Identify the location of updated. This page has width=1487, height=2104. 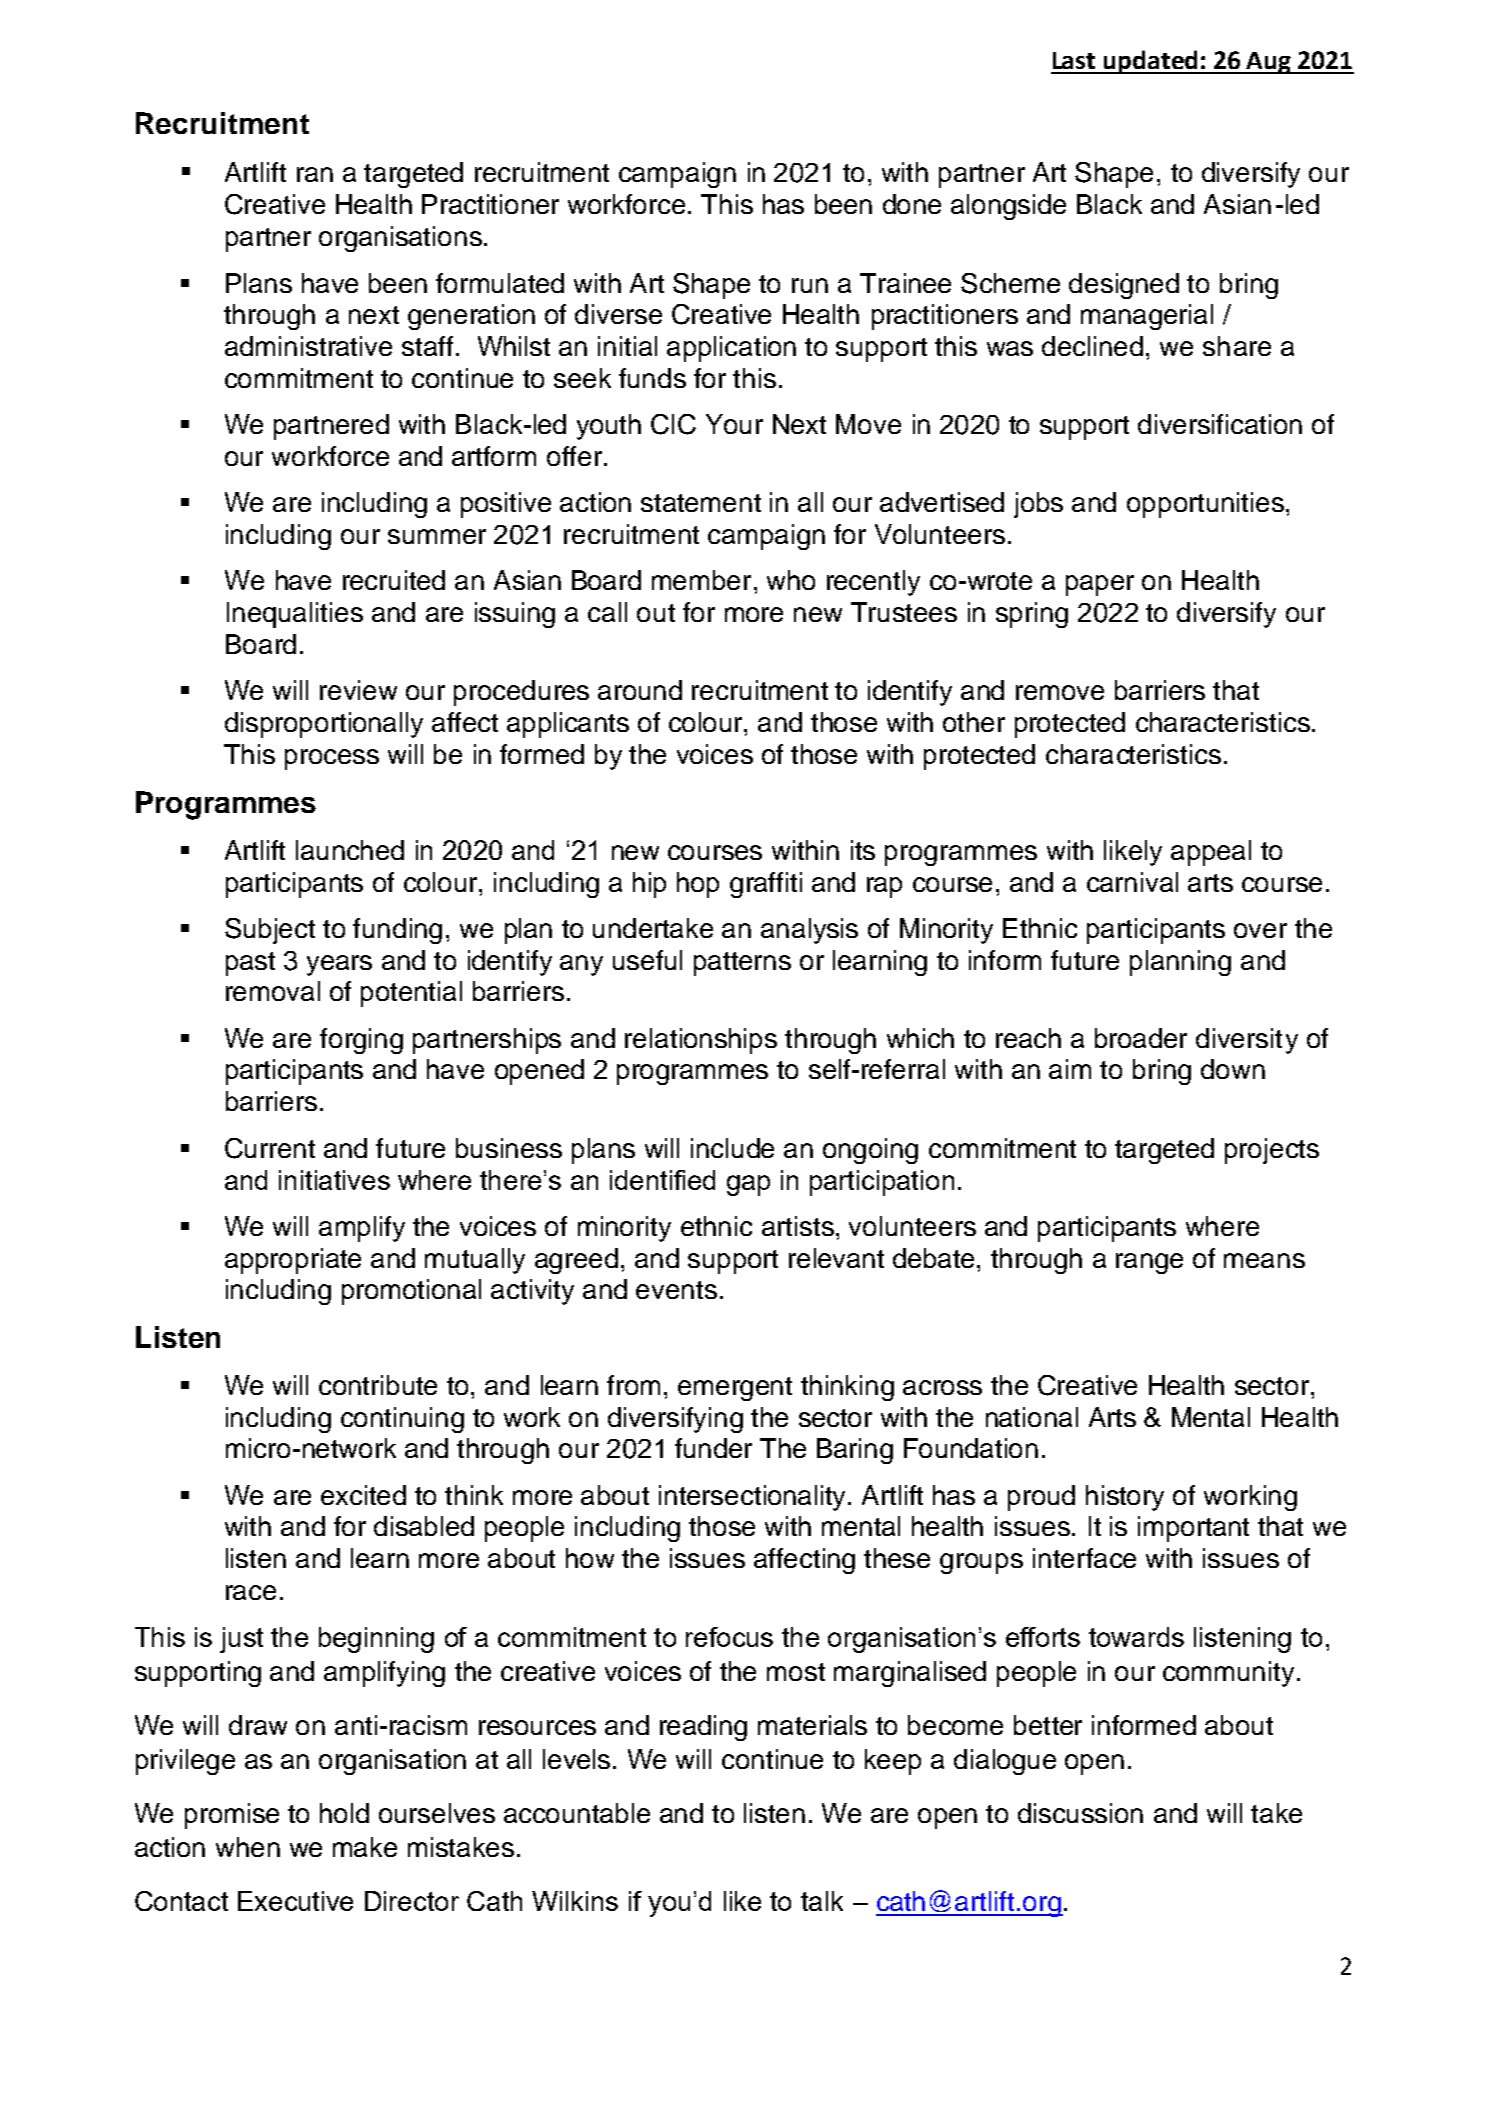
(1150, 62).
